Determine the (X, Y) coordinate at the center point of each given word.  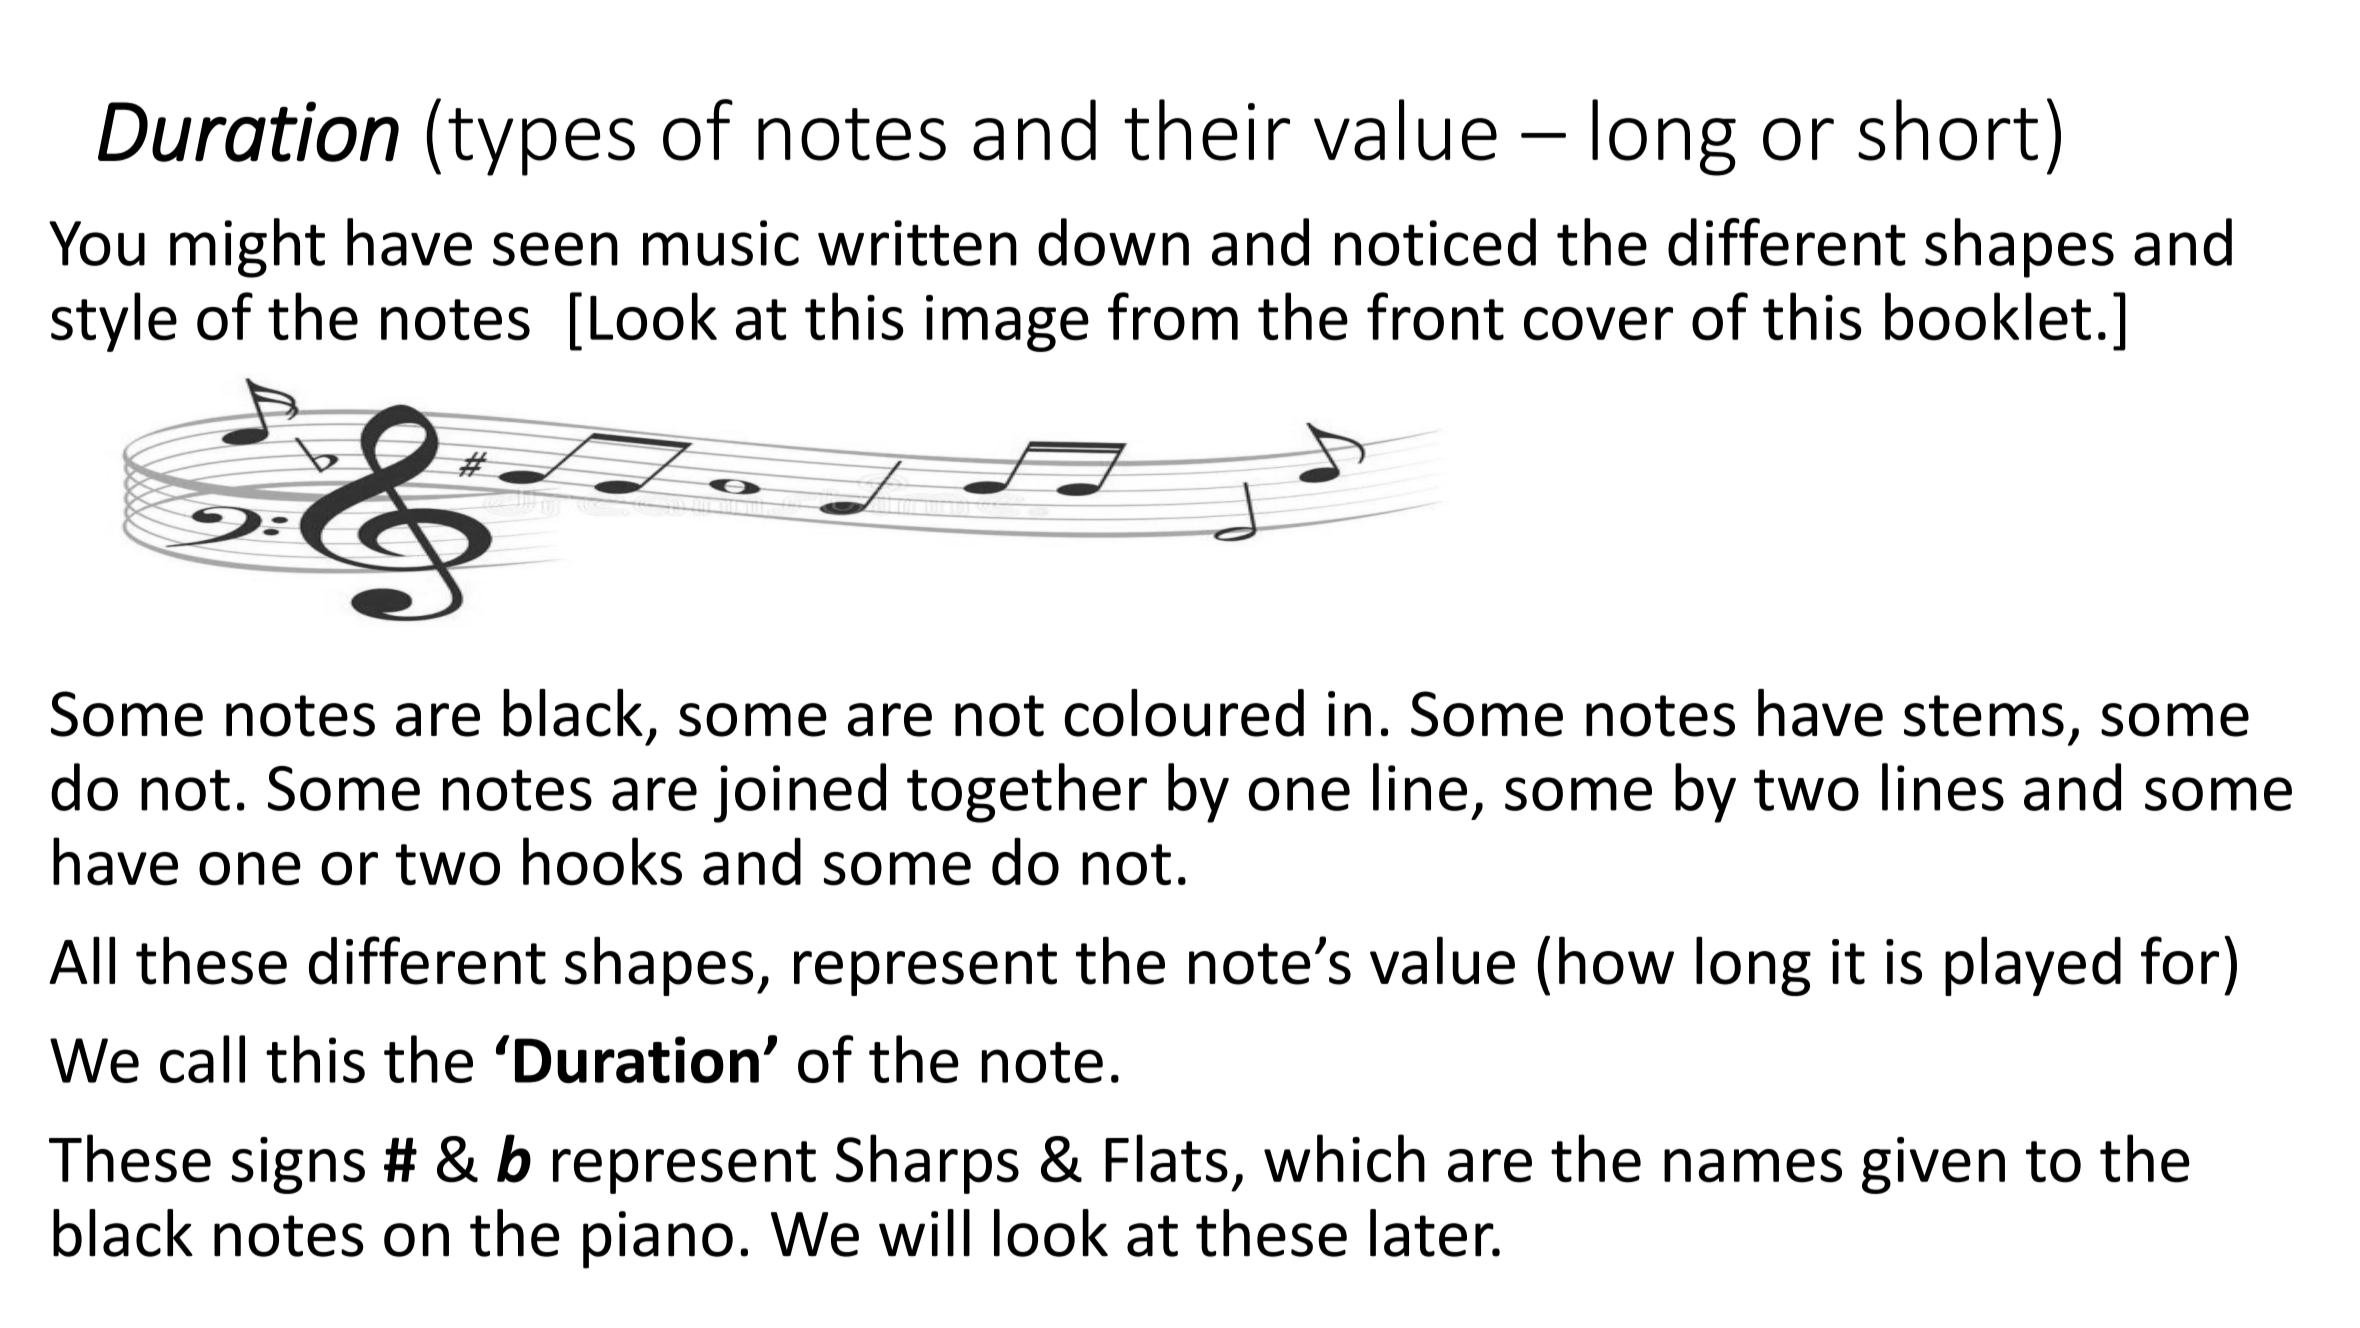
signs (298, 1165)
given (1933, 1165)
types (541, 142)
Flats (1166, 1158)
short (1948, 130)
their (1207, 130)
